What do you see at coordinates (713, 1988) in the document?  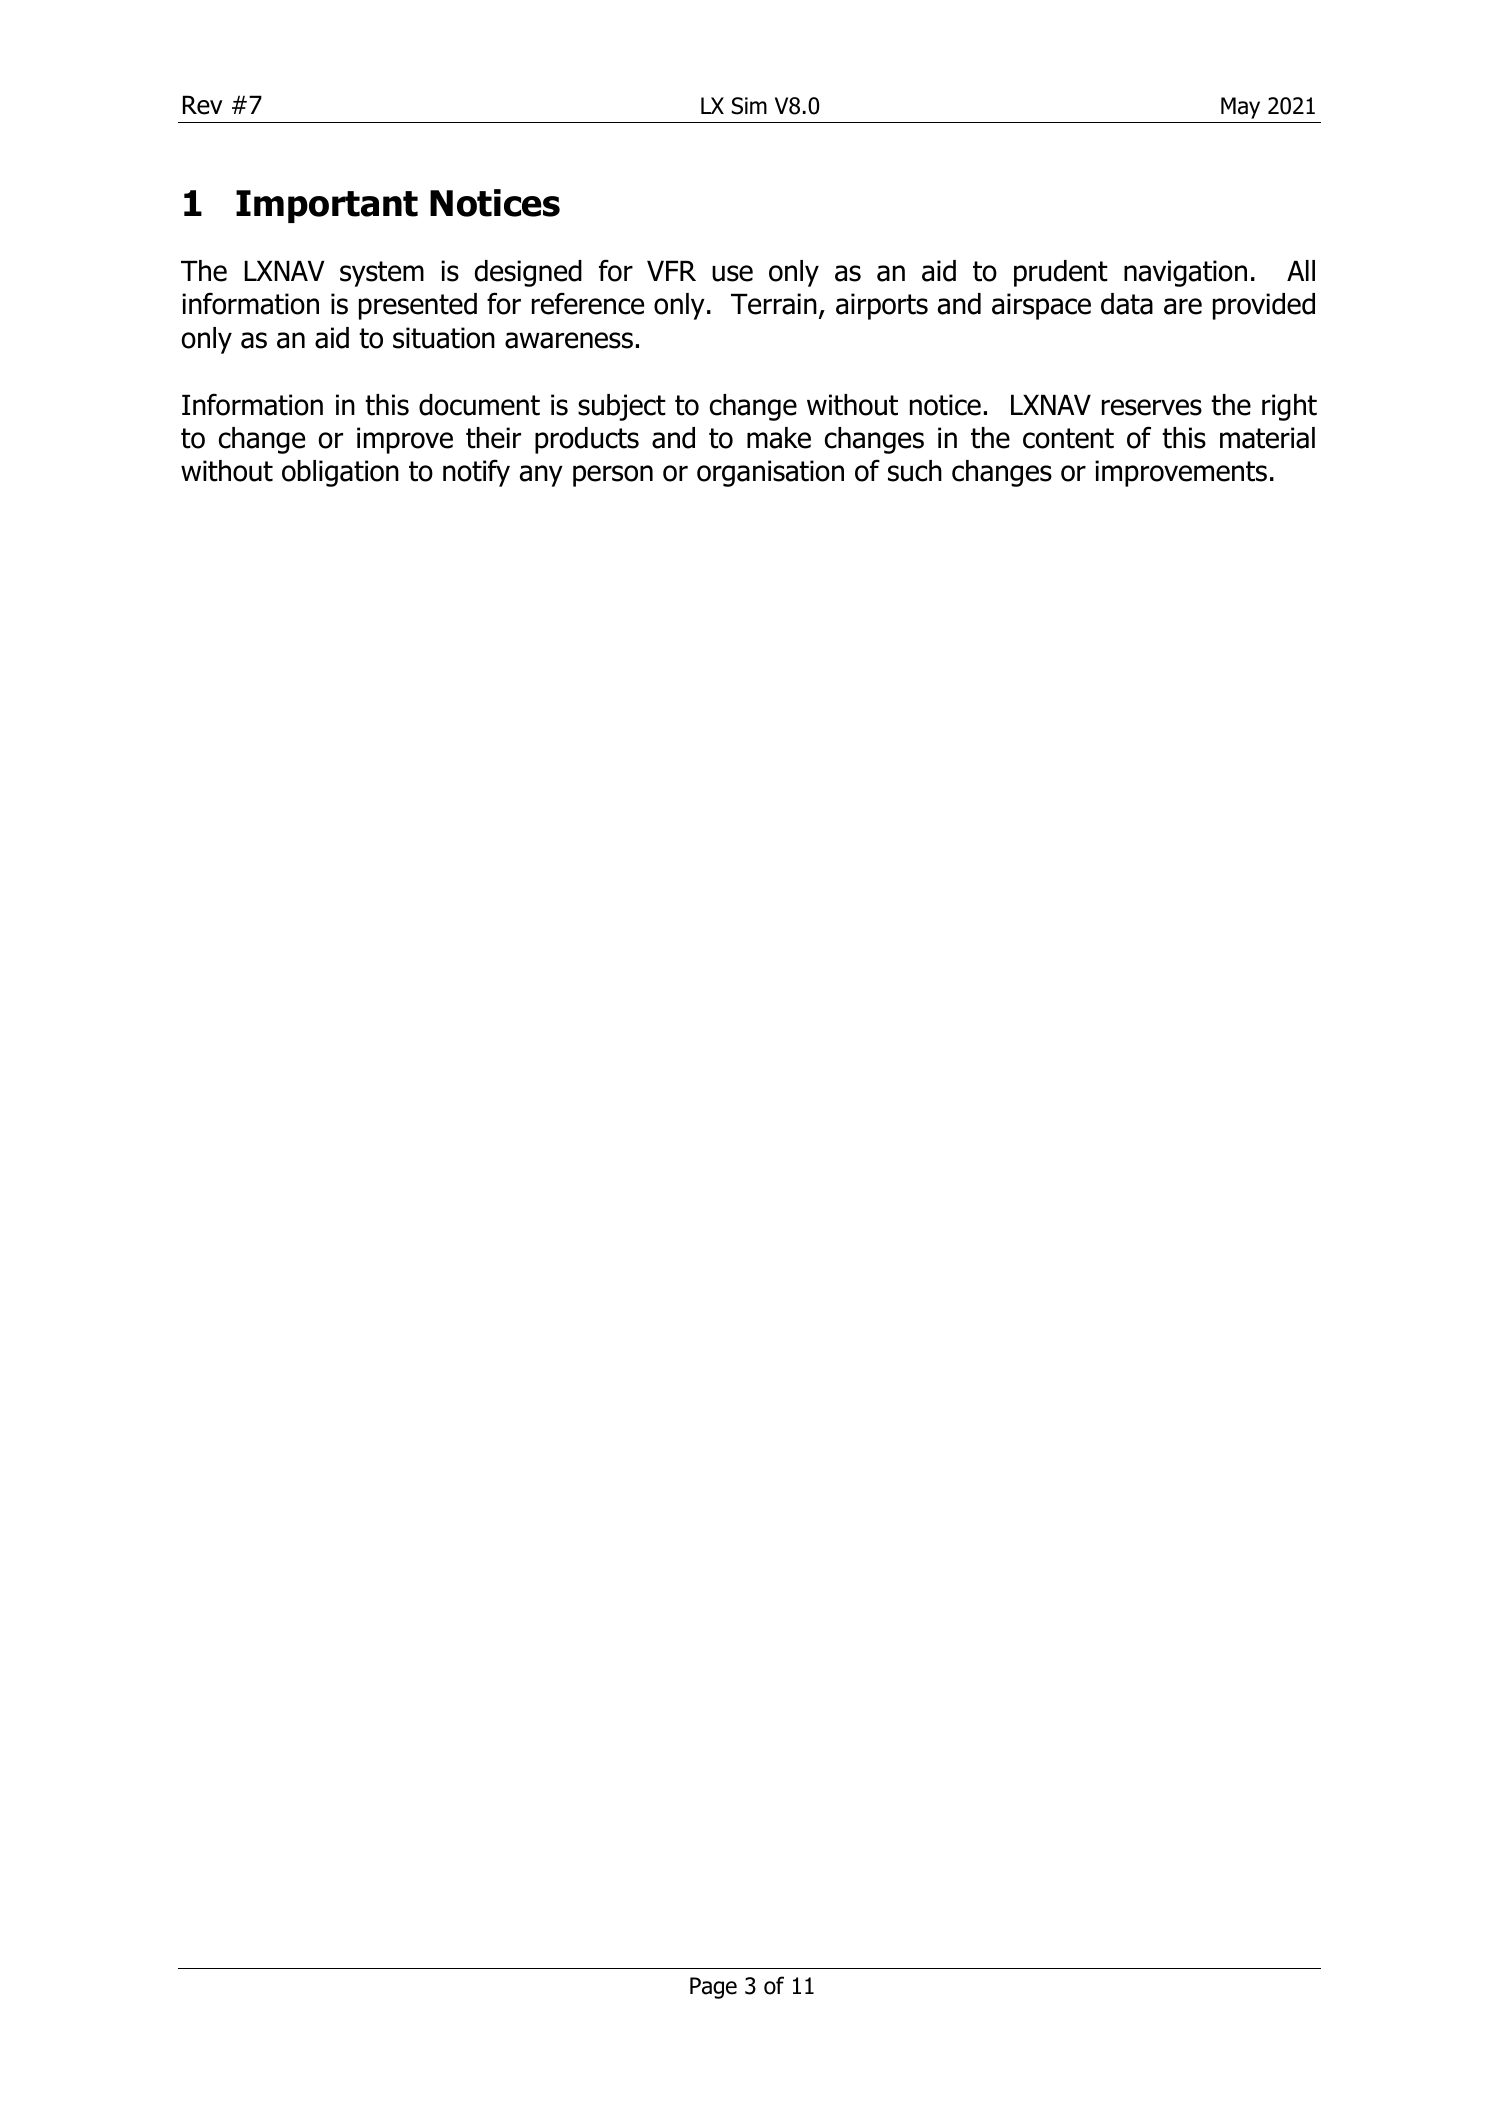 I see `Page` at bounding box center [713, 1988].
